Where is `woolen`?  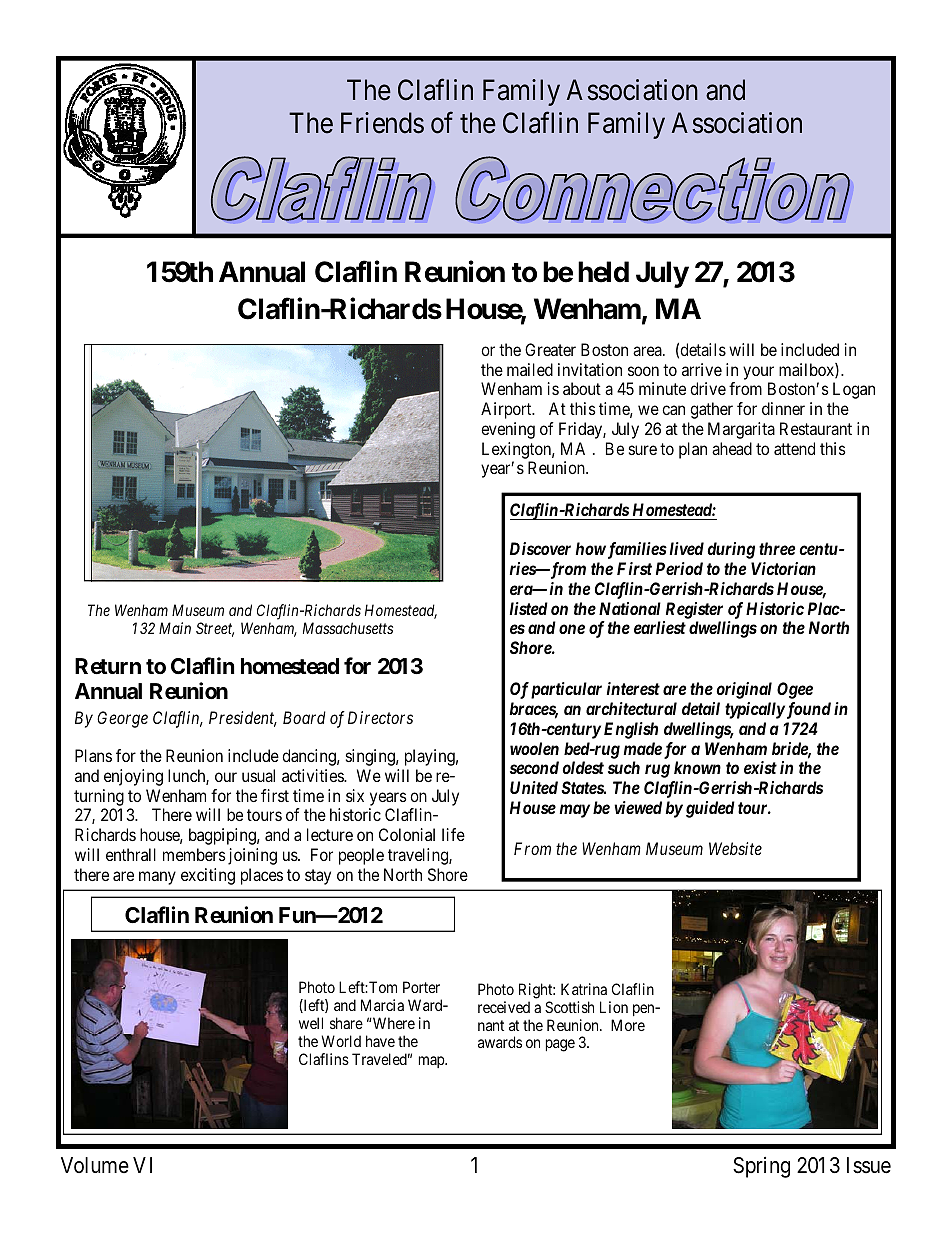
woolen is located at coordinates (534, 748).
